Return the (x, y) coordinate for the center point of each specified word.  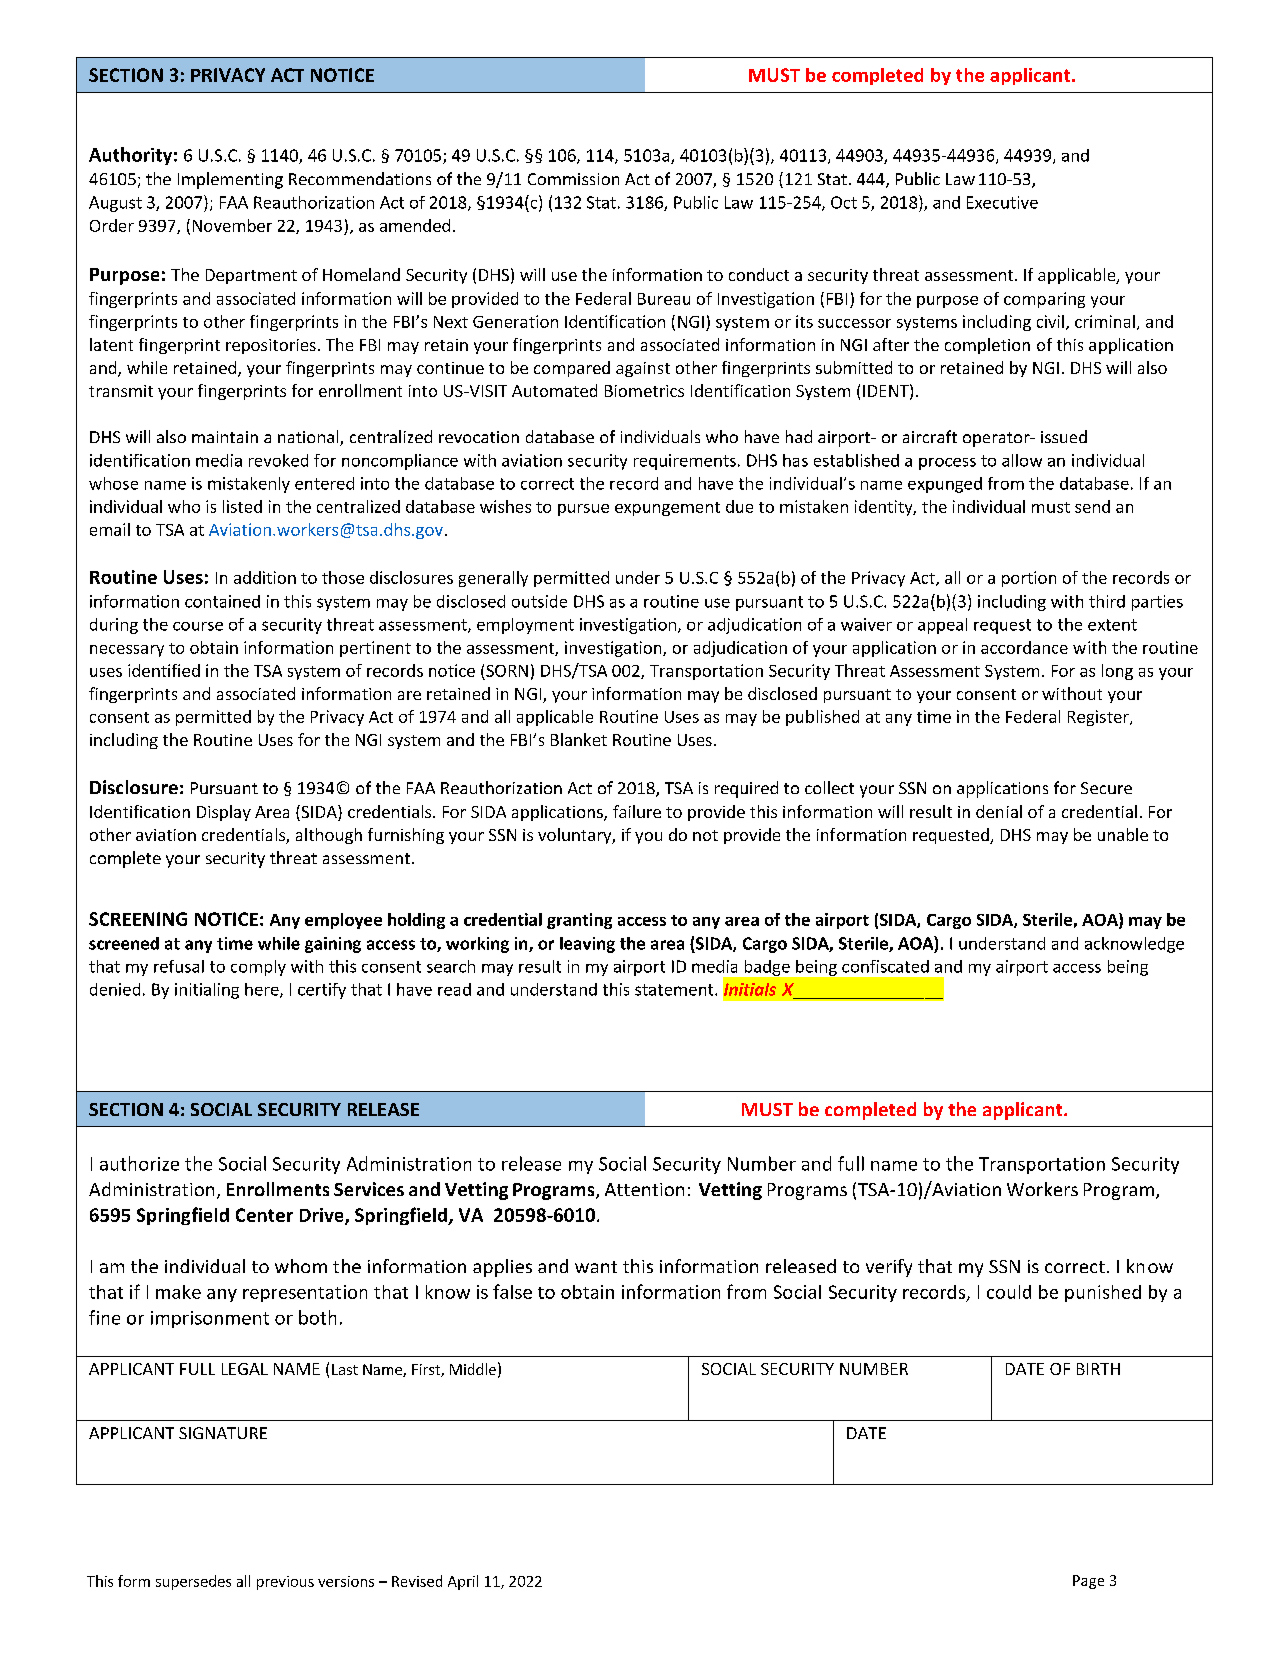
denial (999, 811)
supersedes (193, 1582)
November (232, 225)
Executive (1002, 202)
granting (579, 921)
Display (224, 813)
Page (1088, 1582)
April (463, 1582)
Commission (573, 179)
